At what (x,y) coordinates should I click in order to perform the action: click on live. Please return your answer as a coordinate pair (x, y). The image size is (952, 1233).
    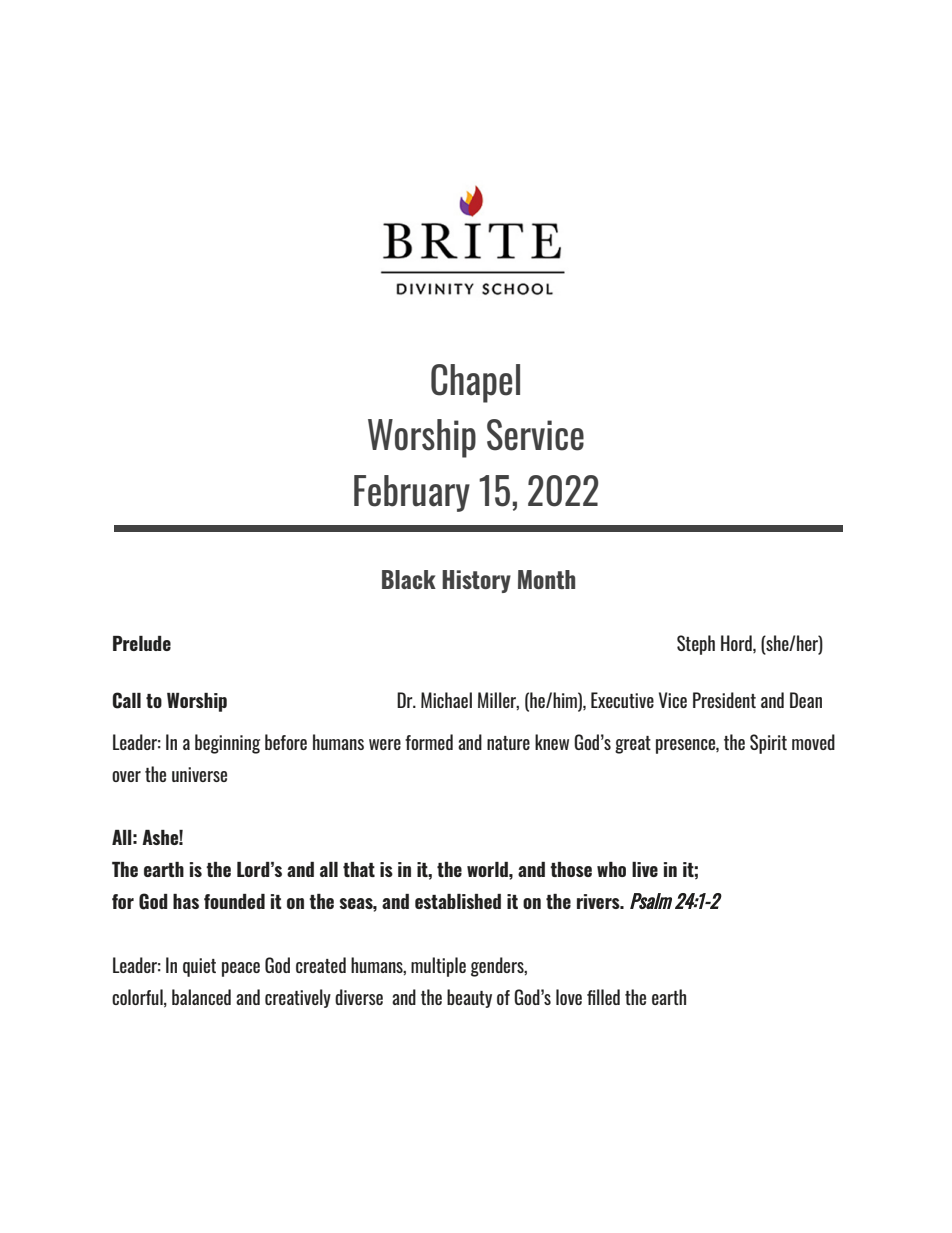
    Looking at the image, I should click on (645, 869).
